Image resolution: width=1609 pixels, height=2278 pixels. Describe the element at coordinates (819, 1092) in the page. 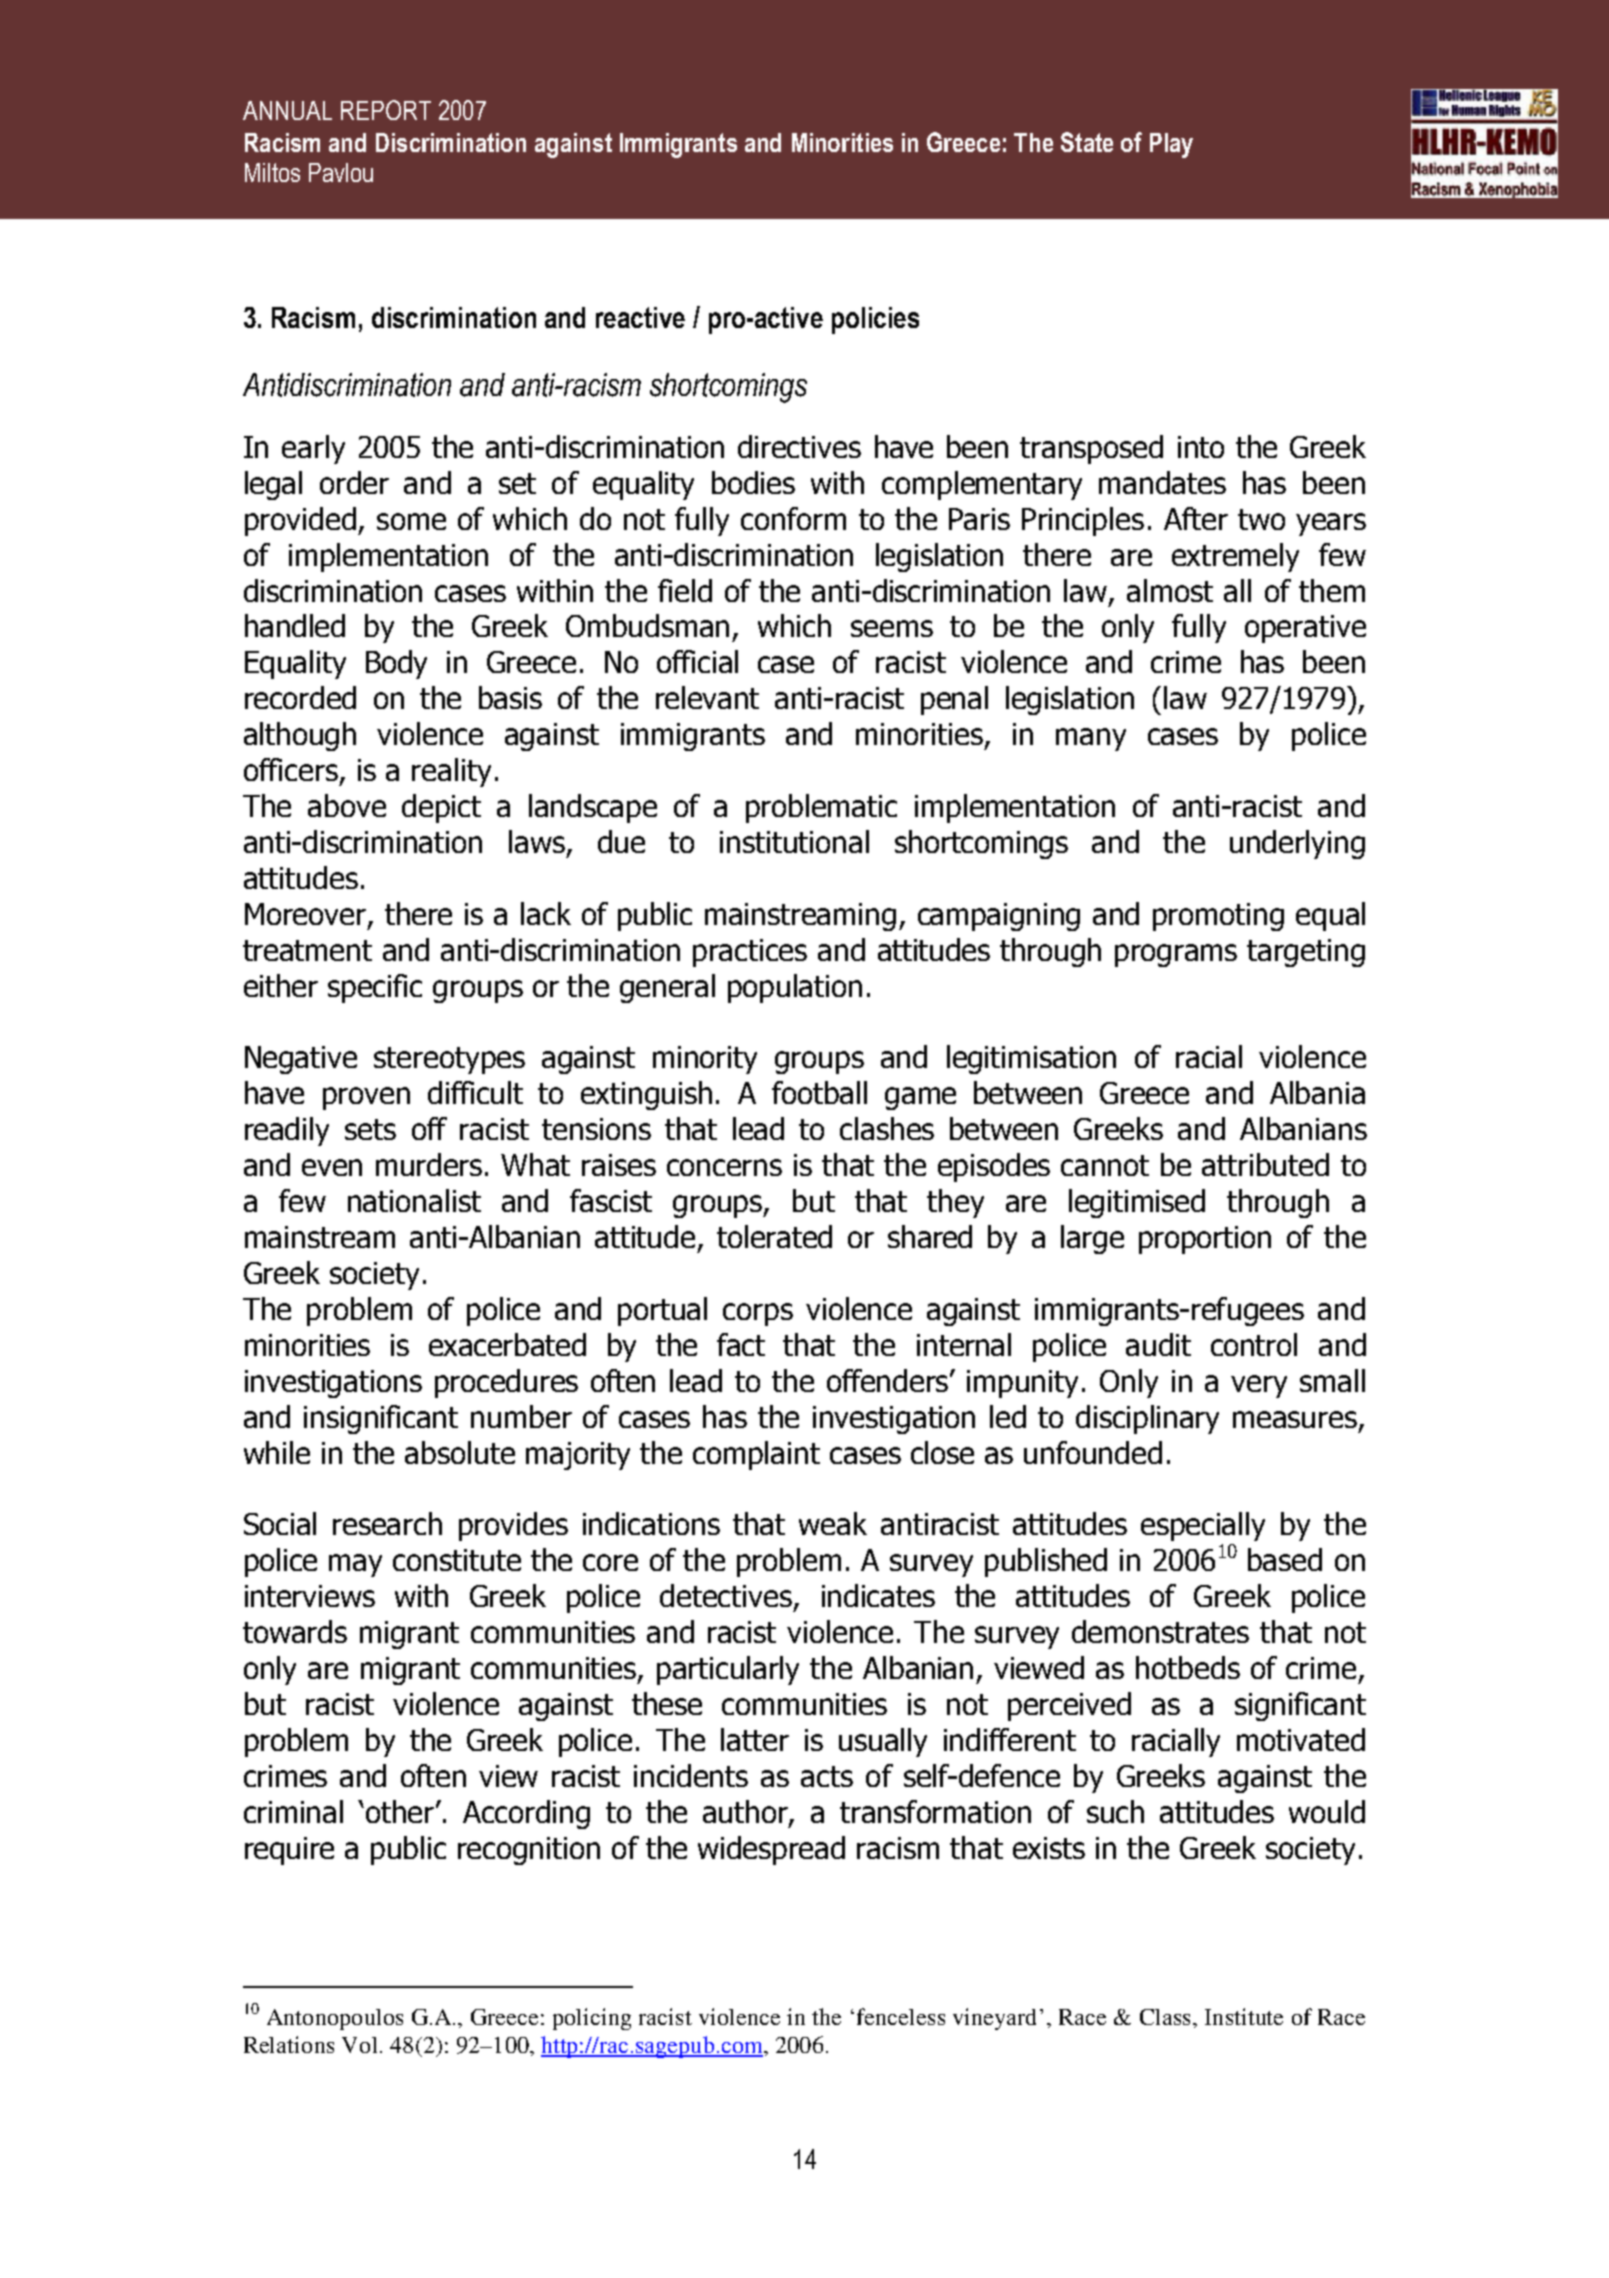

I see `football` at that location.
